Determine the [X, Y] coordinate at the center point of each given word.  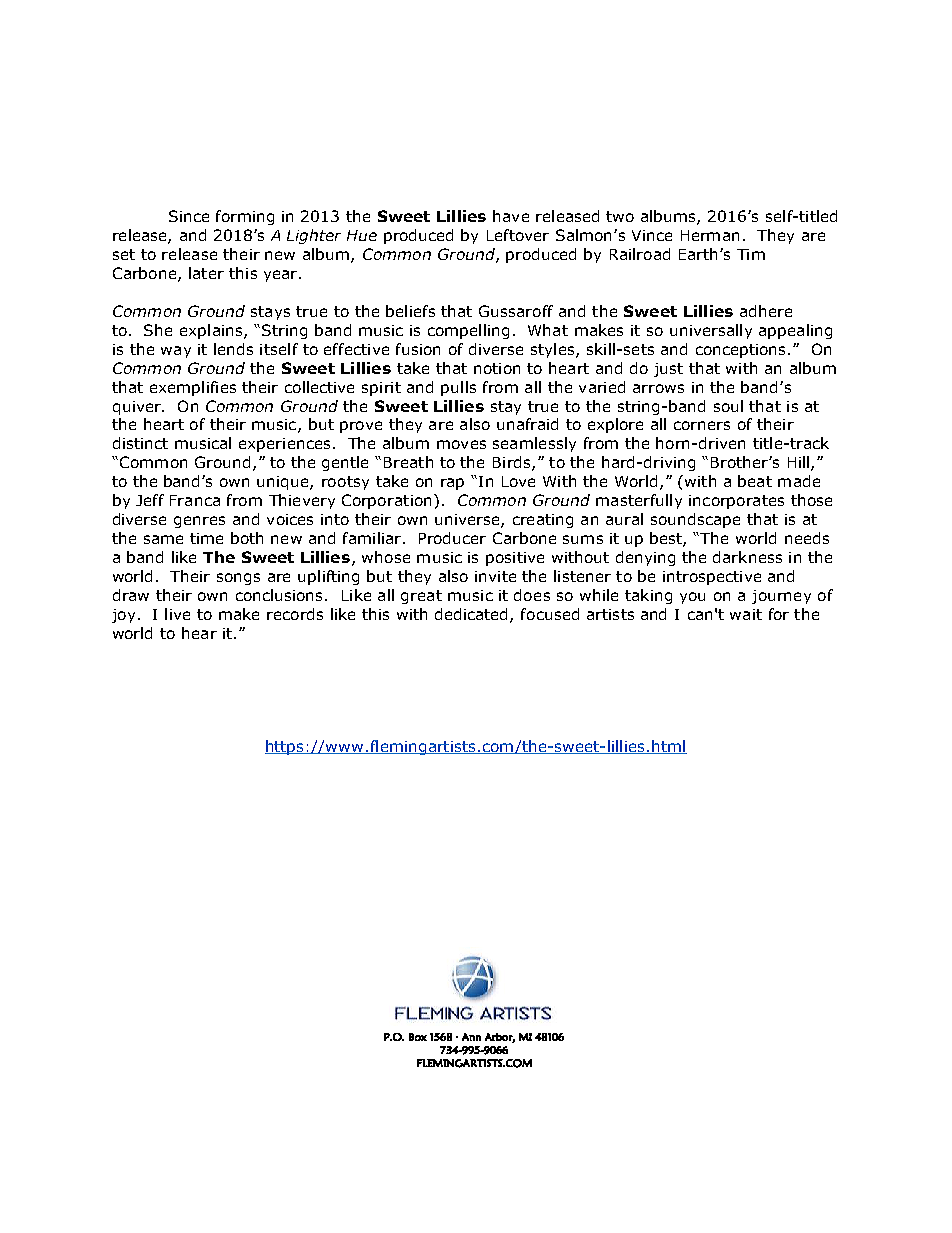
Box [418, 1037]
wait [746, 614]
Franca [195, 500]
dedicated [473, 615]
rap [452, 484]
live [177, 614]
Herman [710, 235]
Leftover [518, 235]
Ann [471, 1037]
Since [189, 216]
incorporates [736, 502]
